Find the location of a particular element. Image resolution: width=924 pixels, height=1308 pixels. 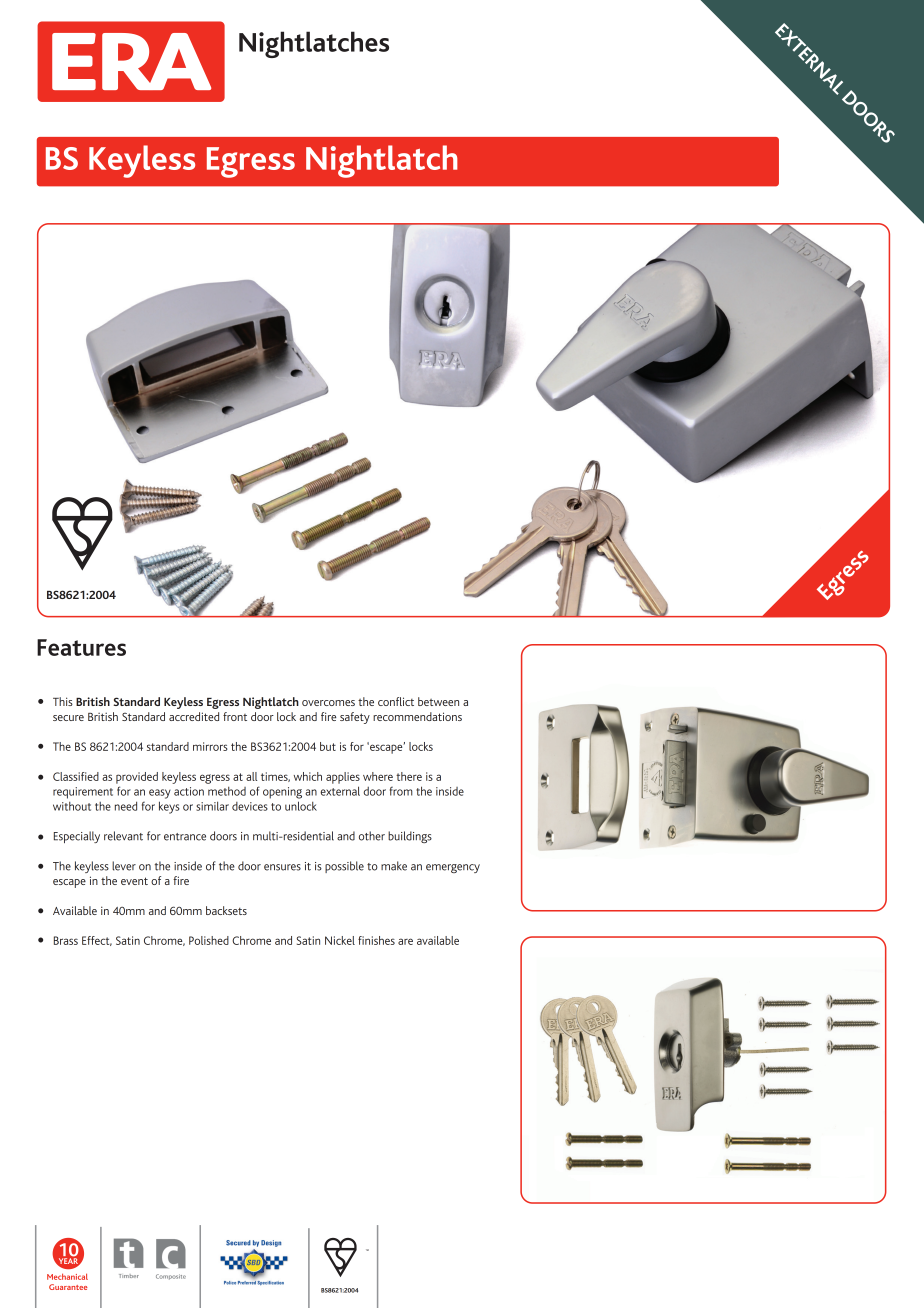

conflict is located at coordinates (396, 701).
